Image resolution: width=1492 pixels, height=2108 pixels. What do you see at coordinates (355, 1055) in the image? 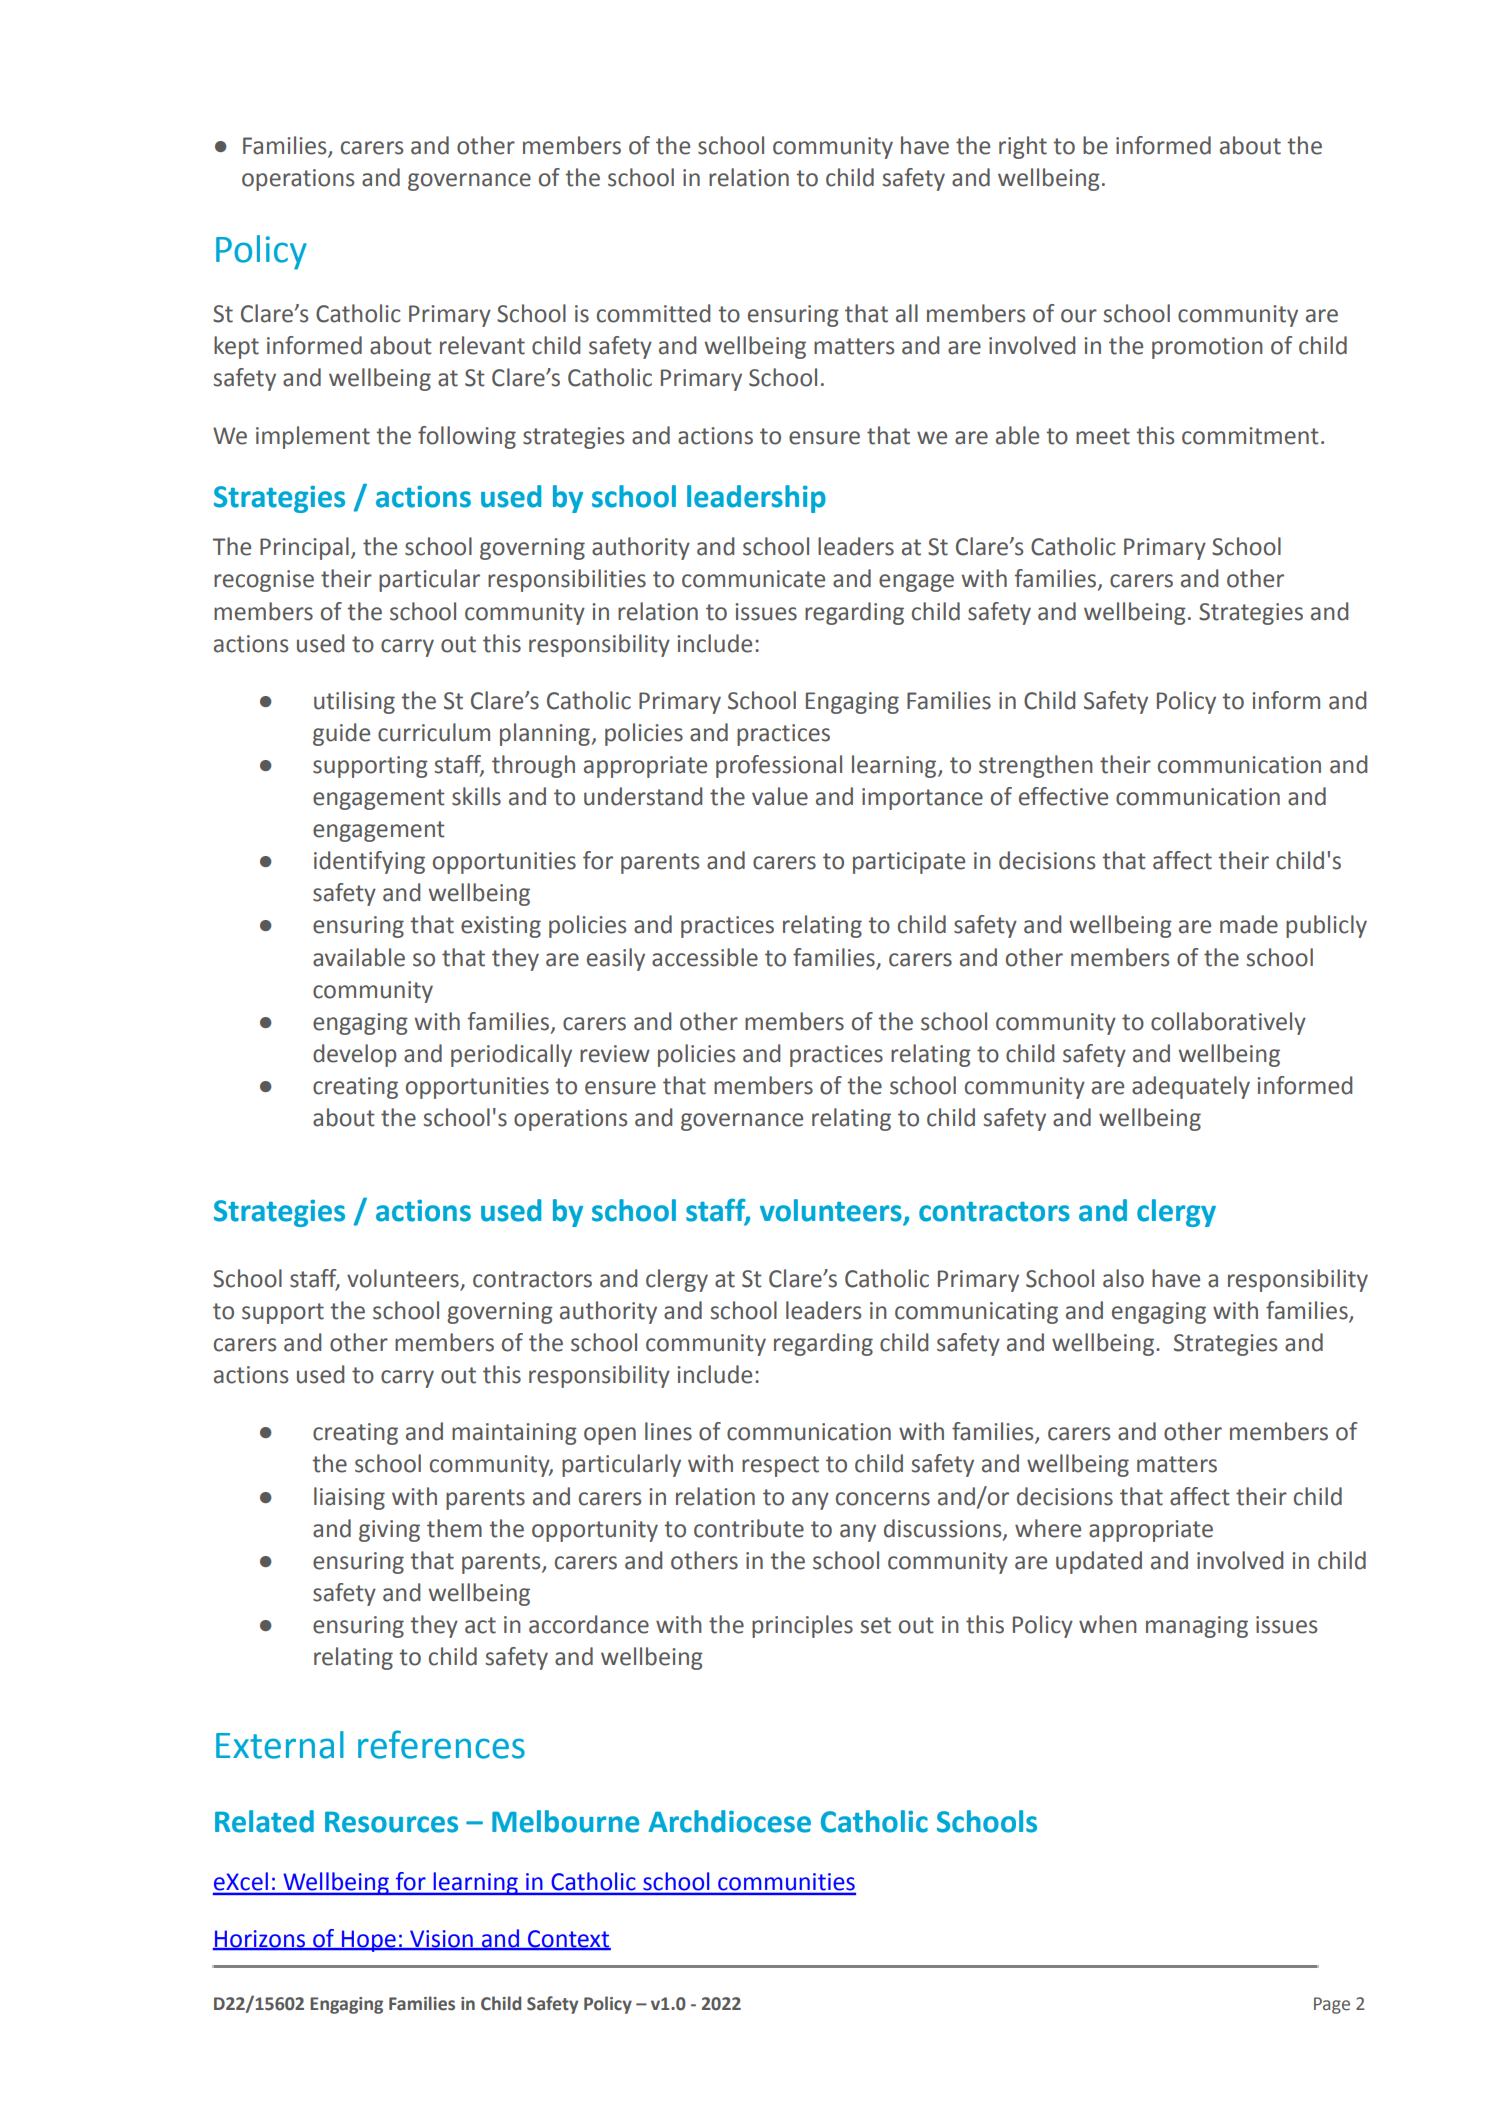
I see `develop` at bounding box center [355, 1055].
